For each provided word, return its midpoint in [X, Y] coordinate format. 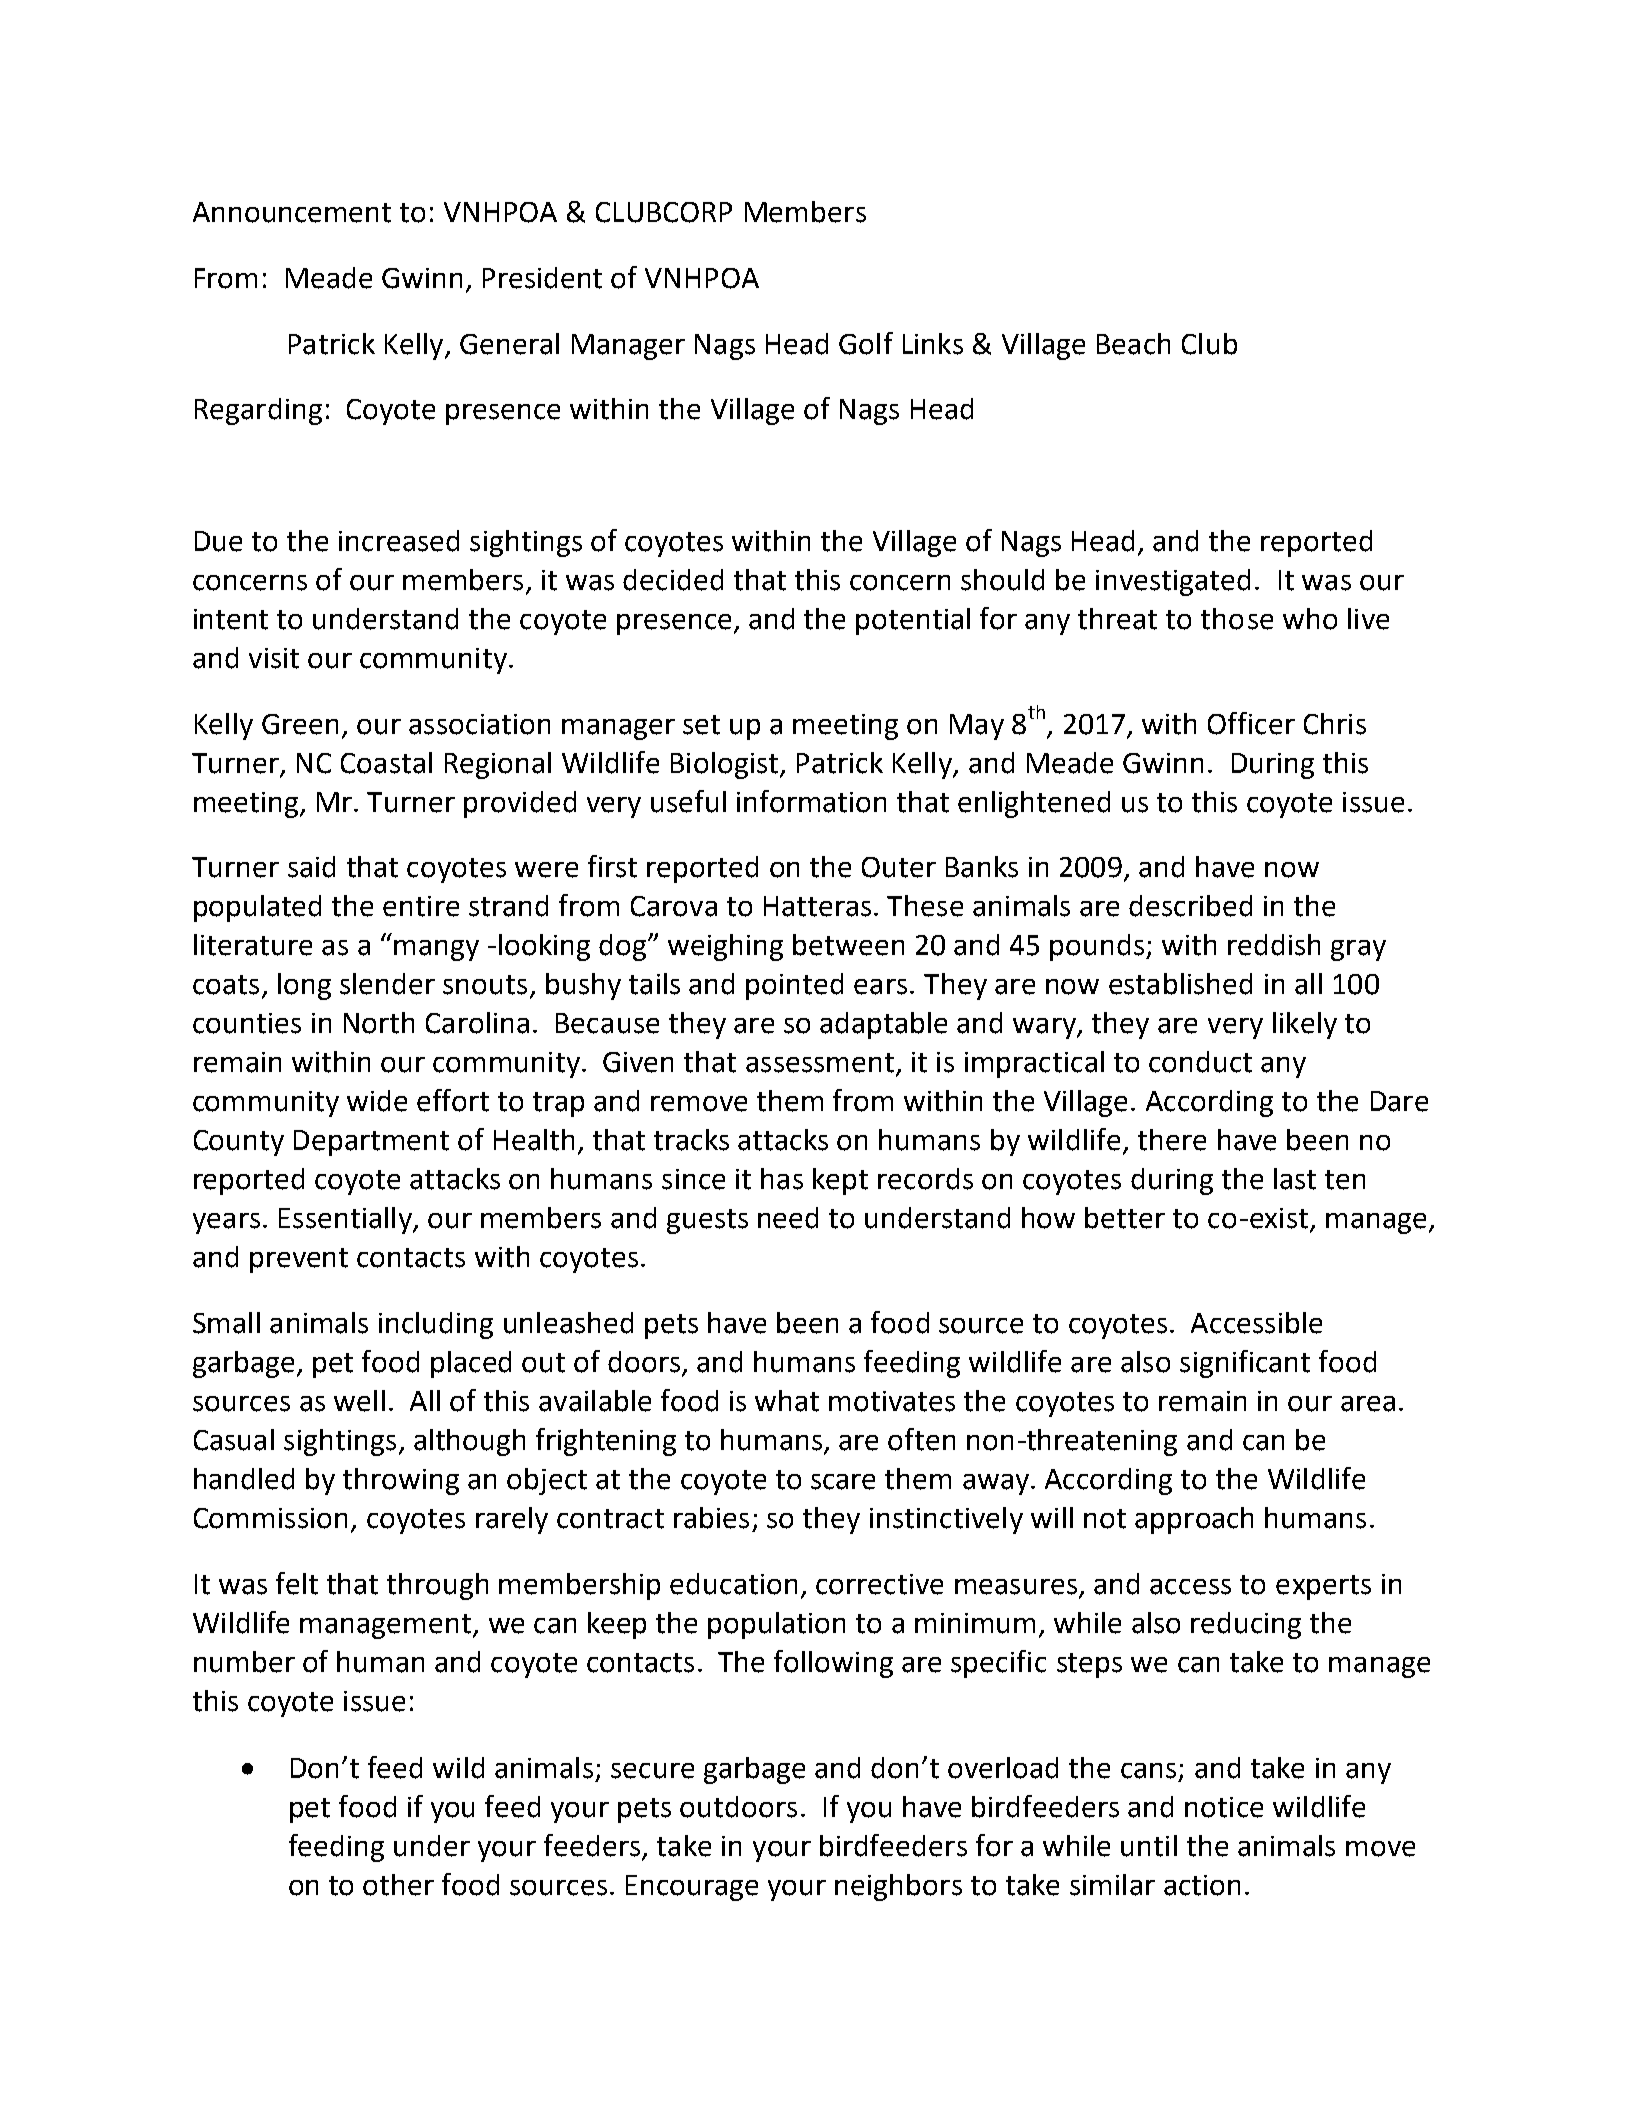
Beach [1133, 344]
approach [1194, 1520]
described [1190, 906]
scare [843, 1482]
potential [913, 621]
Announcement [292, 212]
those [1237, 619]
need [788, 1218]
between [848, 945]
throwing [401, 1481]
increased [399, 541]
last [1295, 1179]
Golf [866, 343]
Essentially [346, 1220]
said [311, 867]
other [398, 1885]
